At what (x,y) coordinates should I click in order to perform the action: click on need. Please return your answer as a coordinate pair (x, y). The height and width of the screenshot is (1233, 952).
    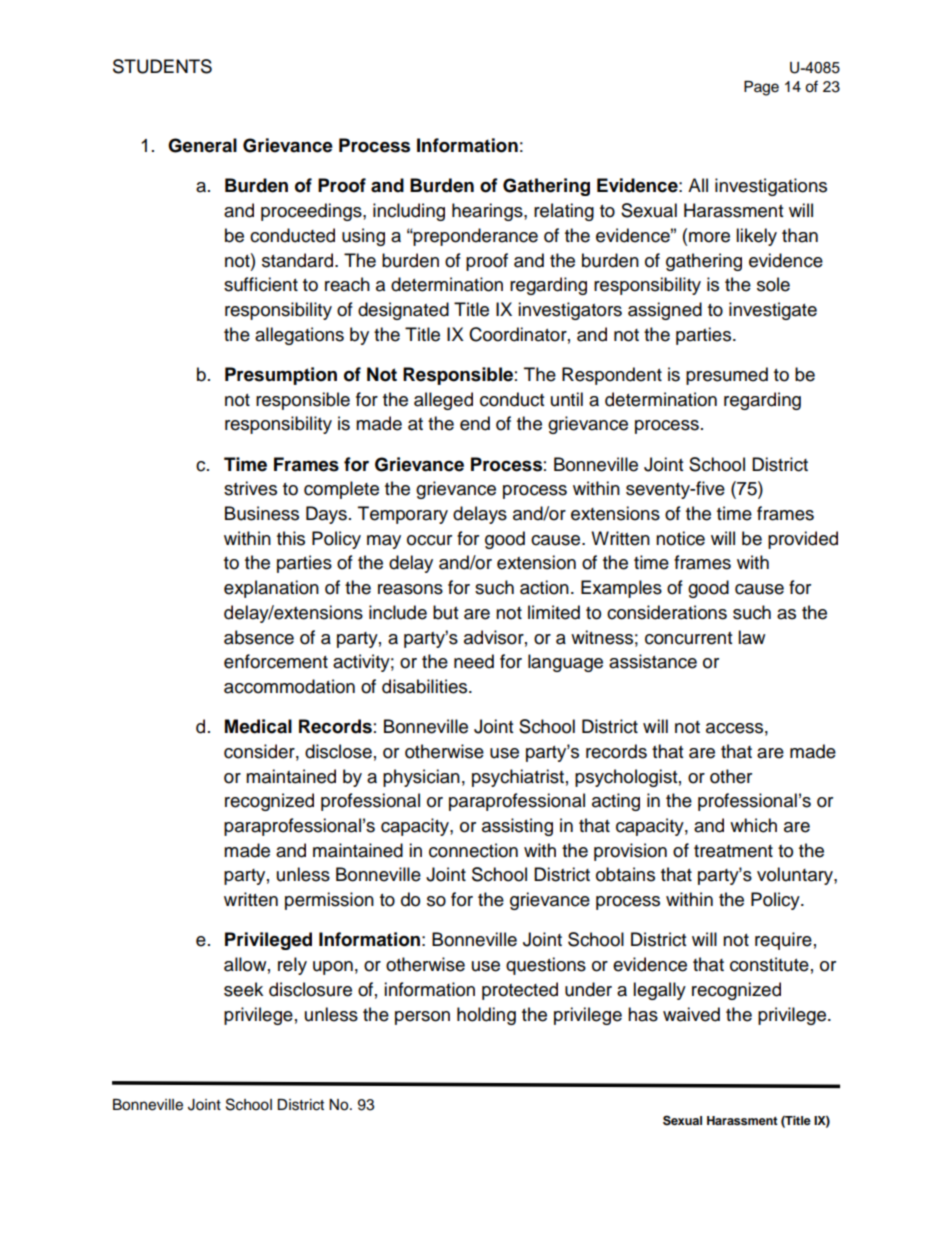
    Looking at the image, I should click on (474, 661).
